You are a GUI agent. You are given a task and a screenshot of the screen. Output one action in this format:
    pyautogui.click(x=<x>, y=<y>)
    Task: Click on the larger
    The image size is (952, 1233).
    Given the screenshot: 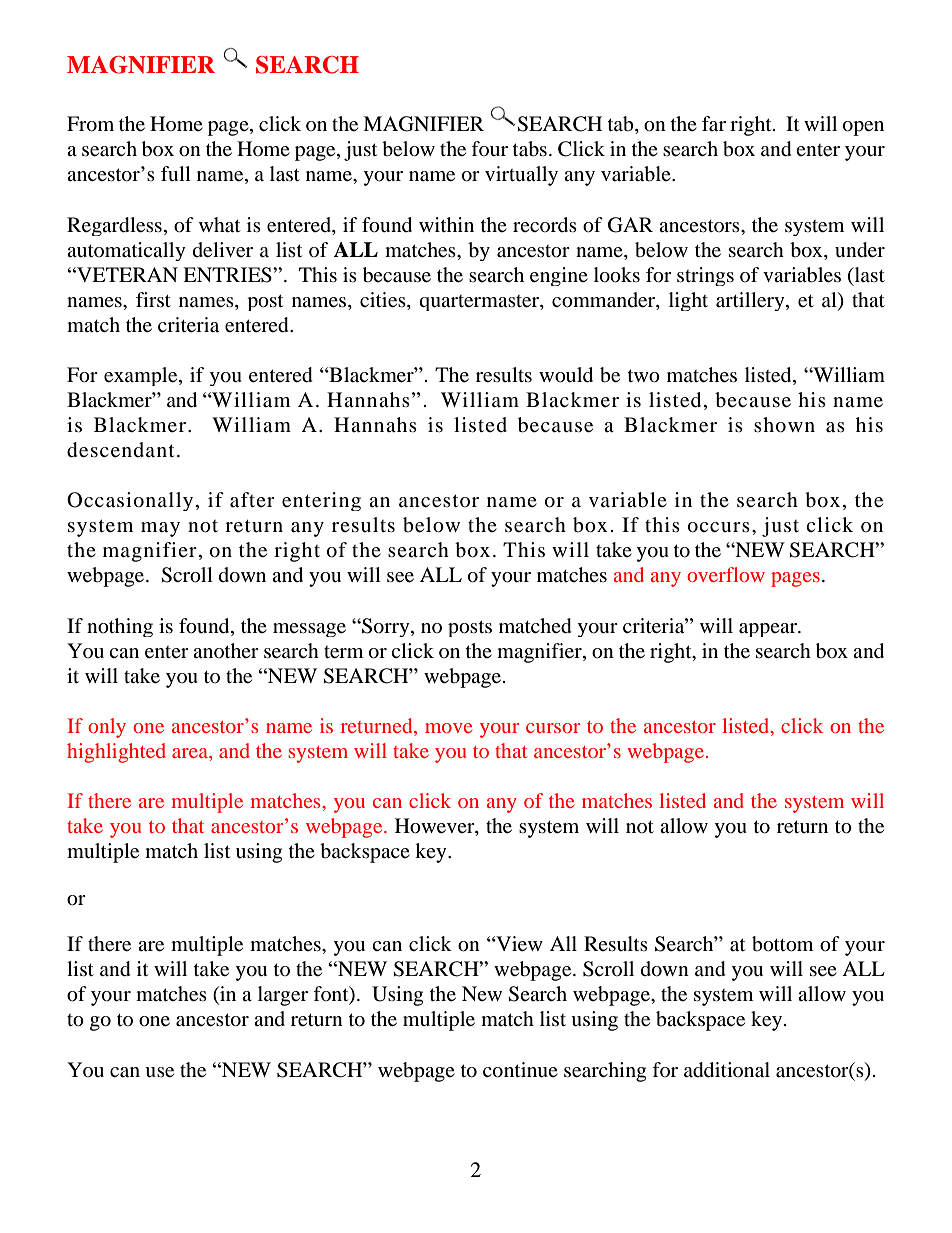 What is the action you would take?
    pyautogui.click(x=283, y=996)
